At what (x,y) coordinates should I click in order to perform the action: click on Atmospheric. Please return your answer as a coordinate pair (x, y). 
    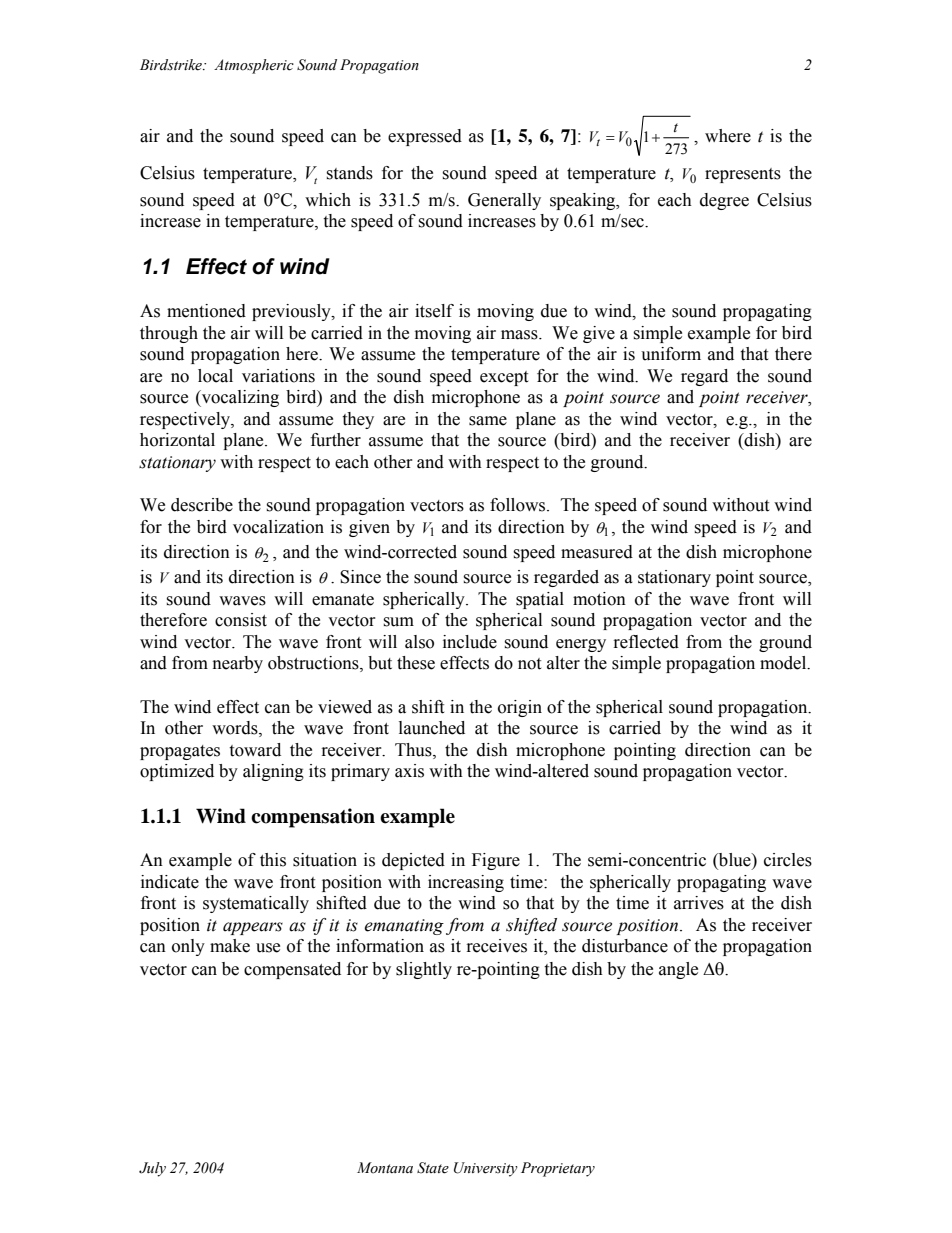
    Looking at the image, I should click on (254, 66).
